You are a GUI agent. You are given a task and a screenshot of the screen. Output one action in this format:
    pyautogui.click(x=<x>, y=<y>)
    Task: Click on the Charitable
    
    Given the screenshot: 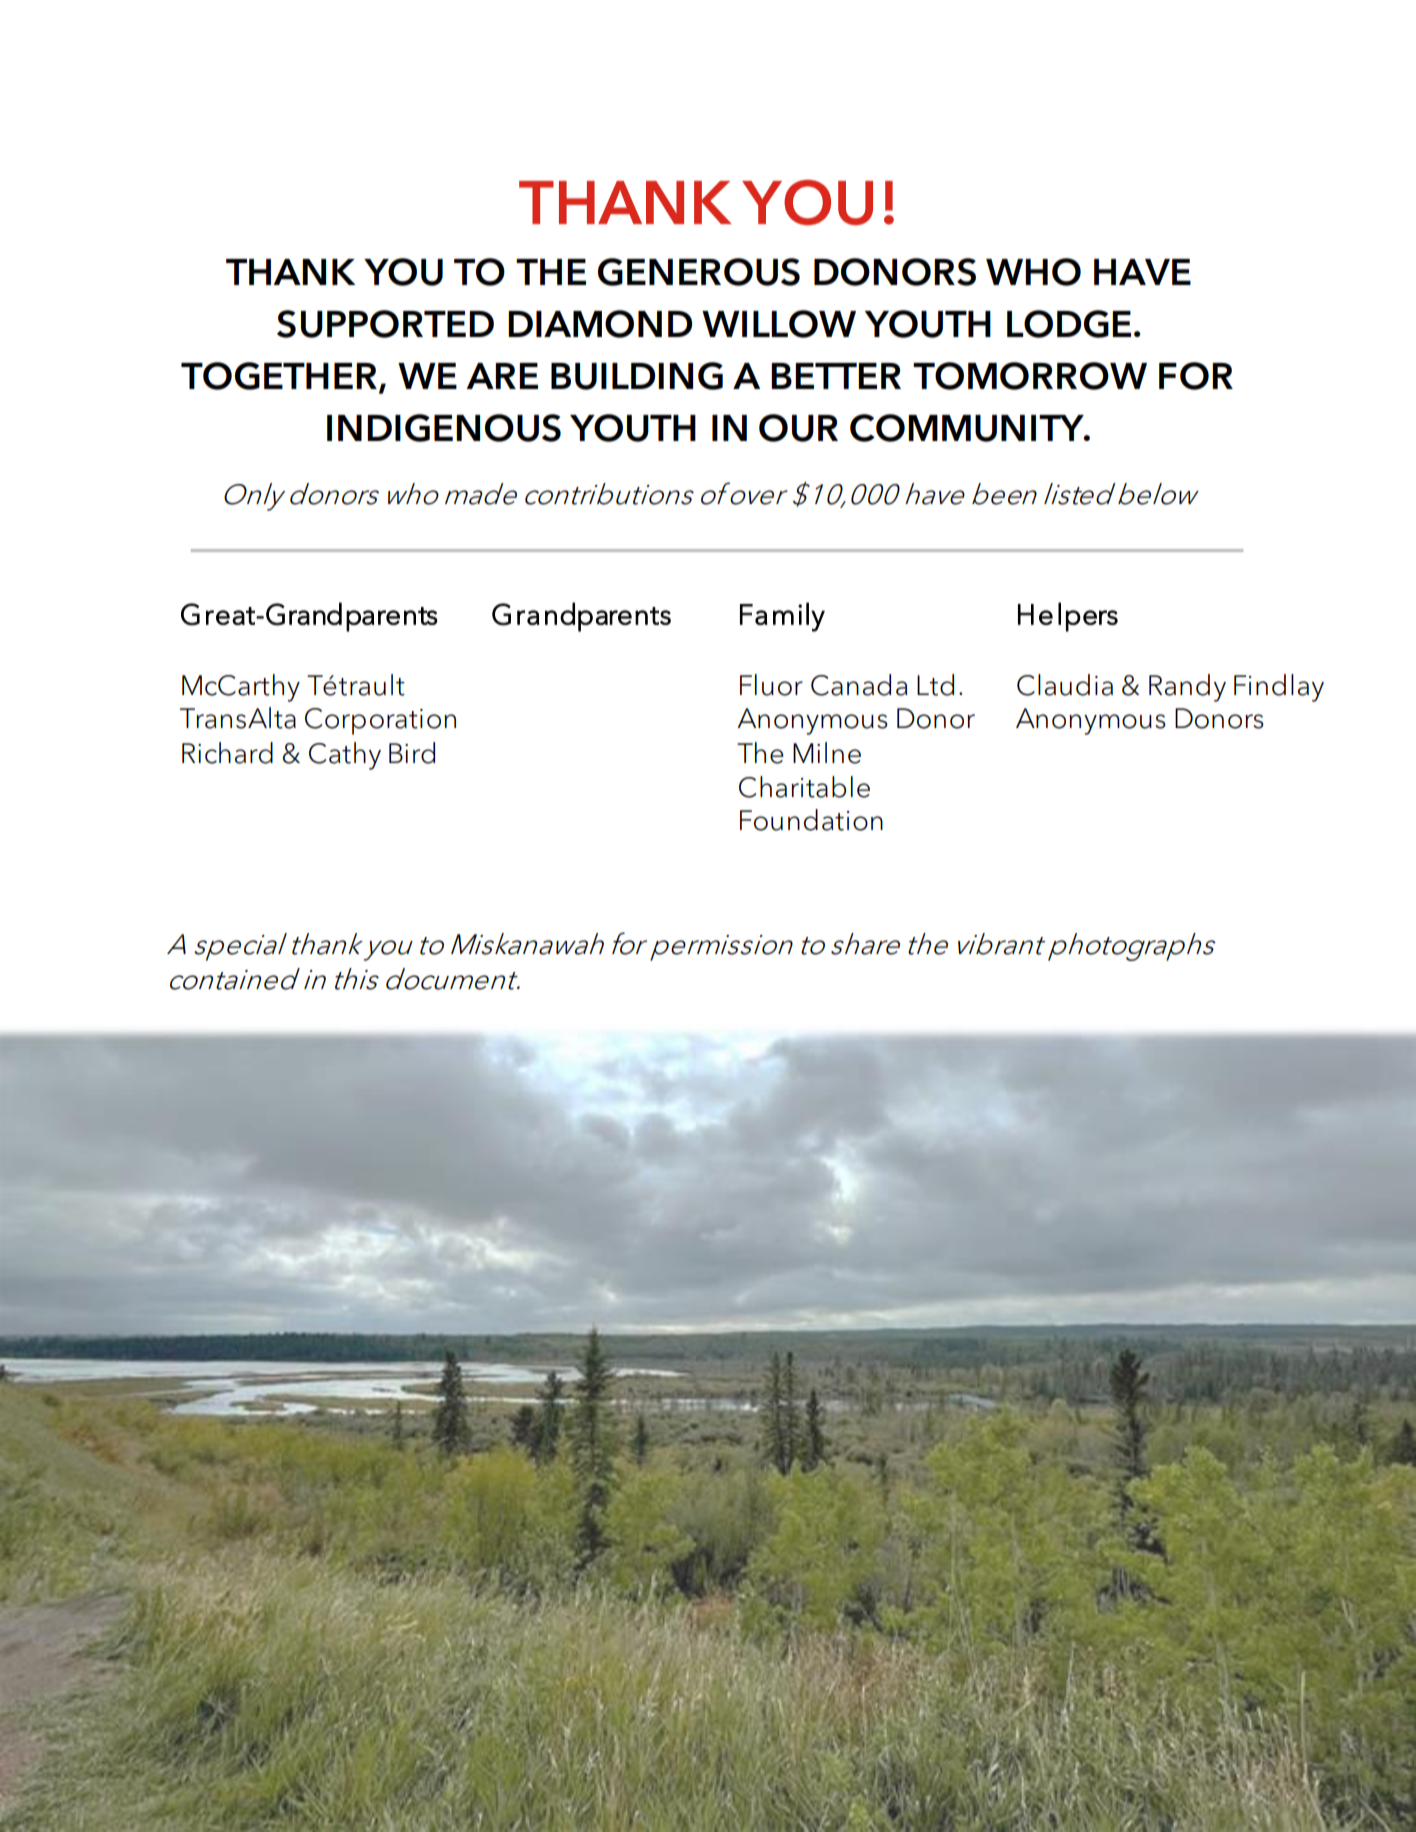 What is the action you would take?
    pyautogui.click(x=804, y=787)
